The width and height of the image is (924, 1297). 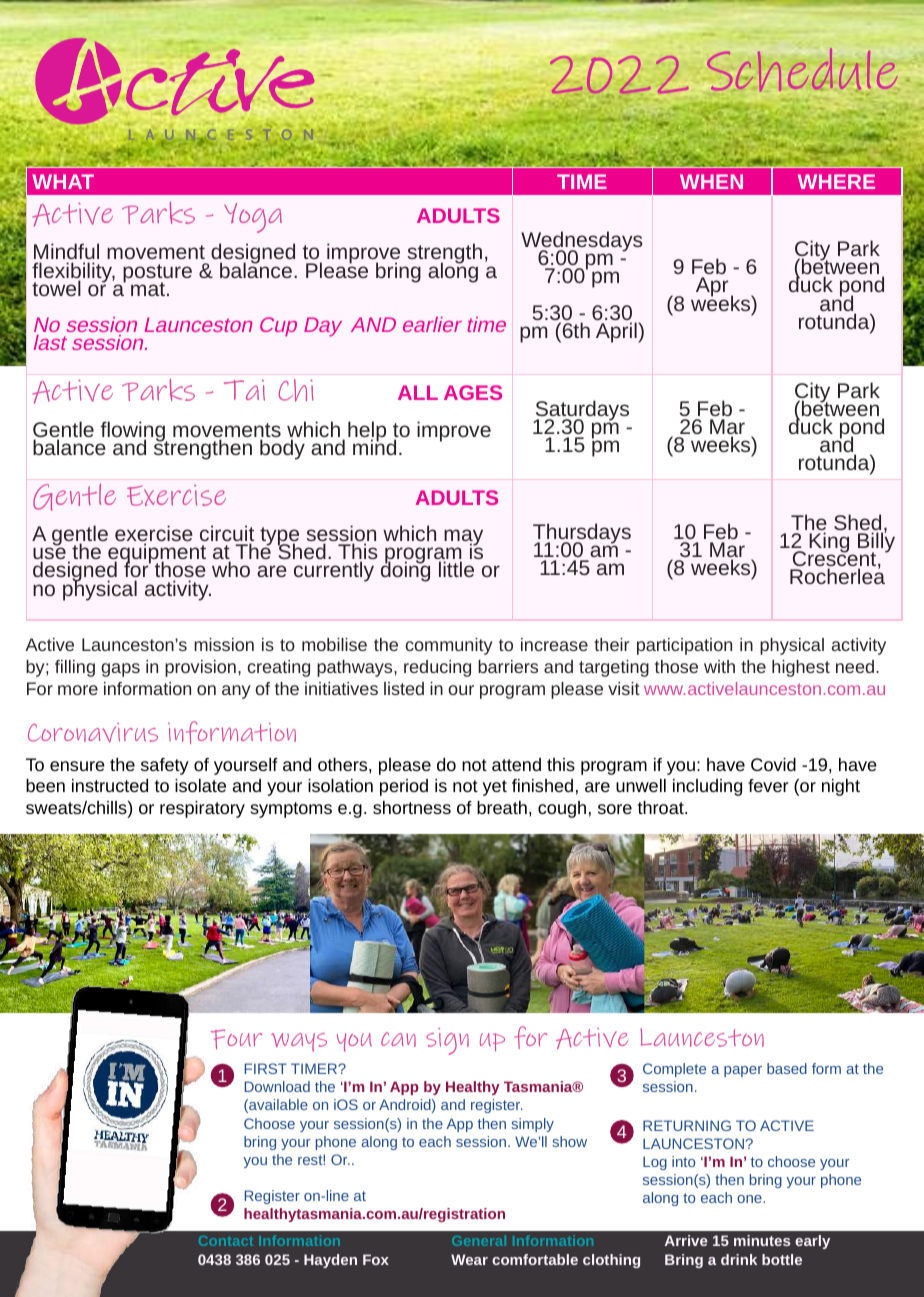 I want to click on Saturdays, so click(x=581, y=411).
